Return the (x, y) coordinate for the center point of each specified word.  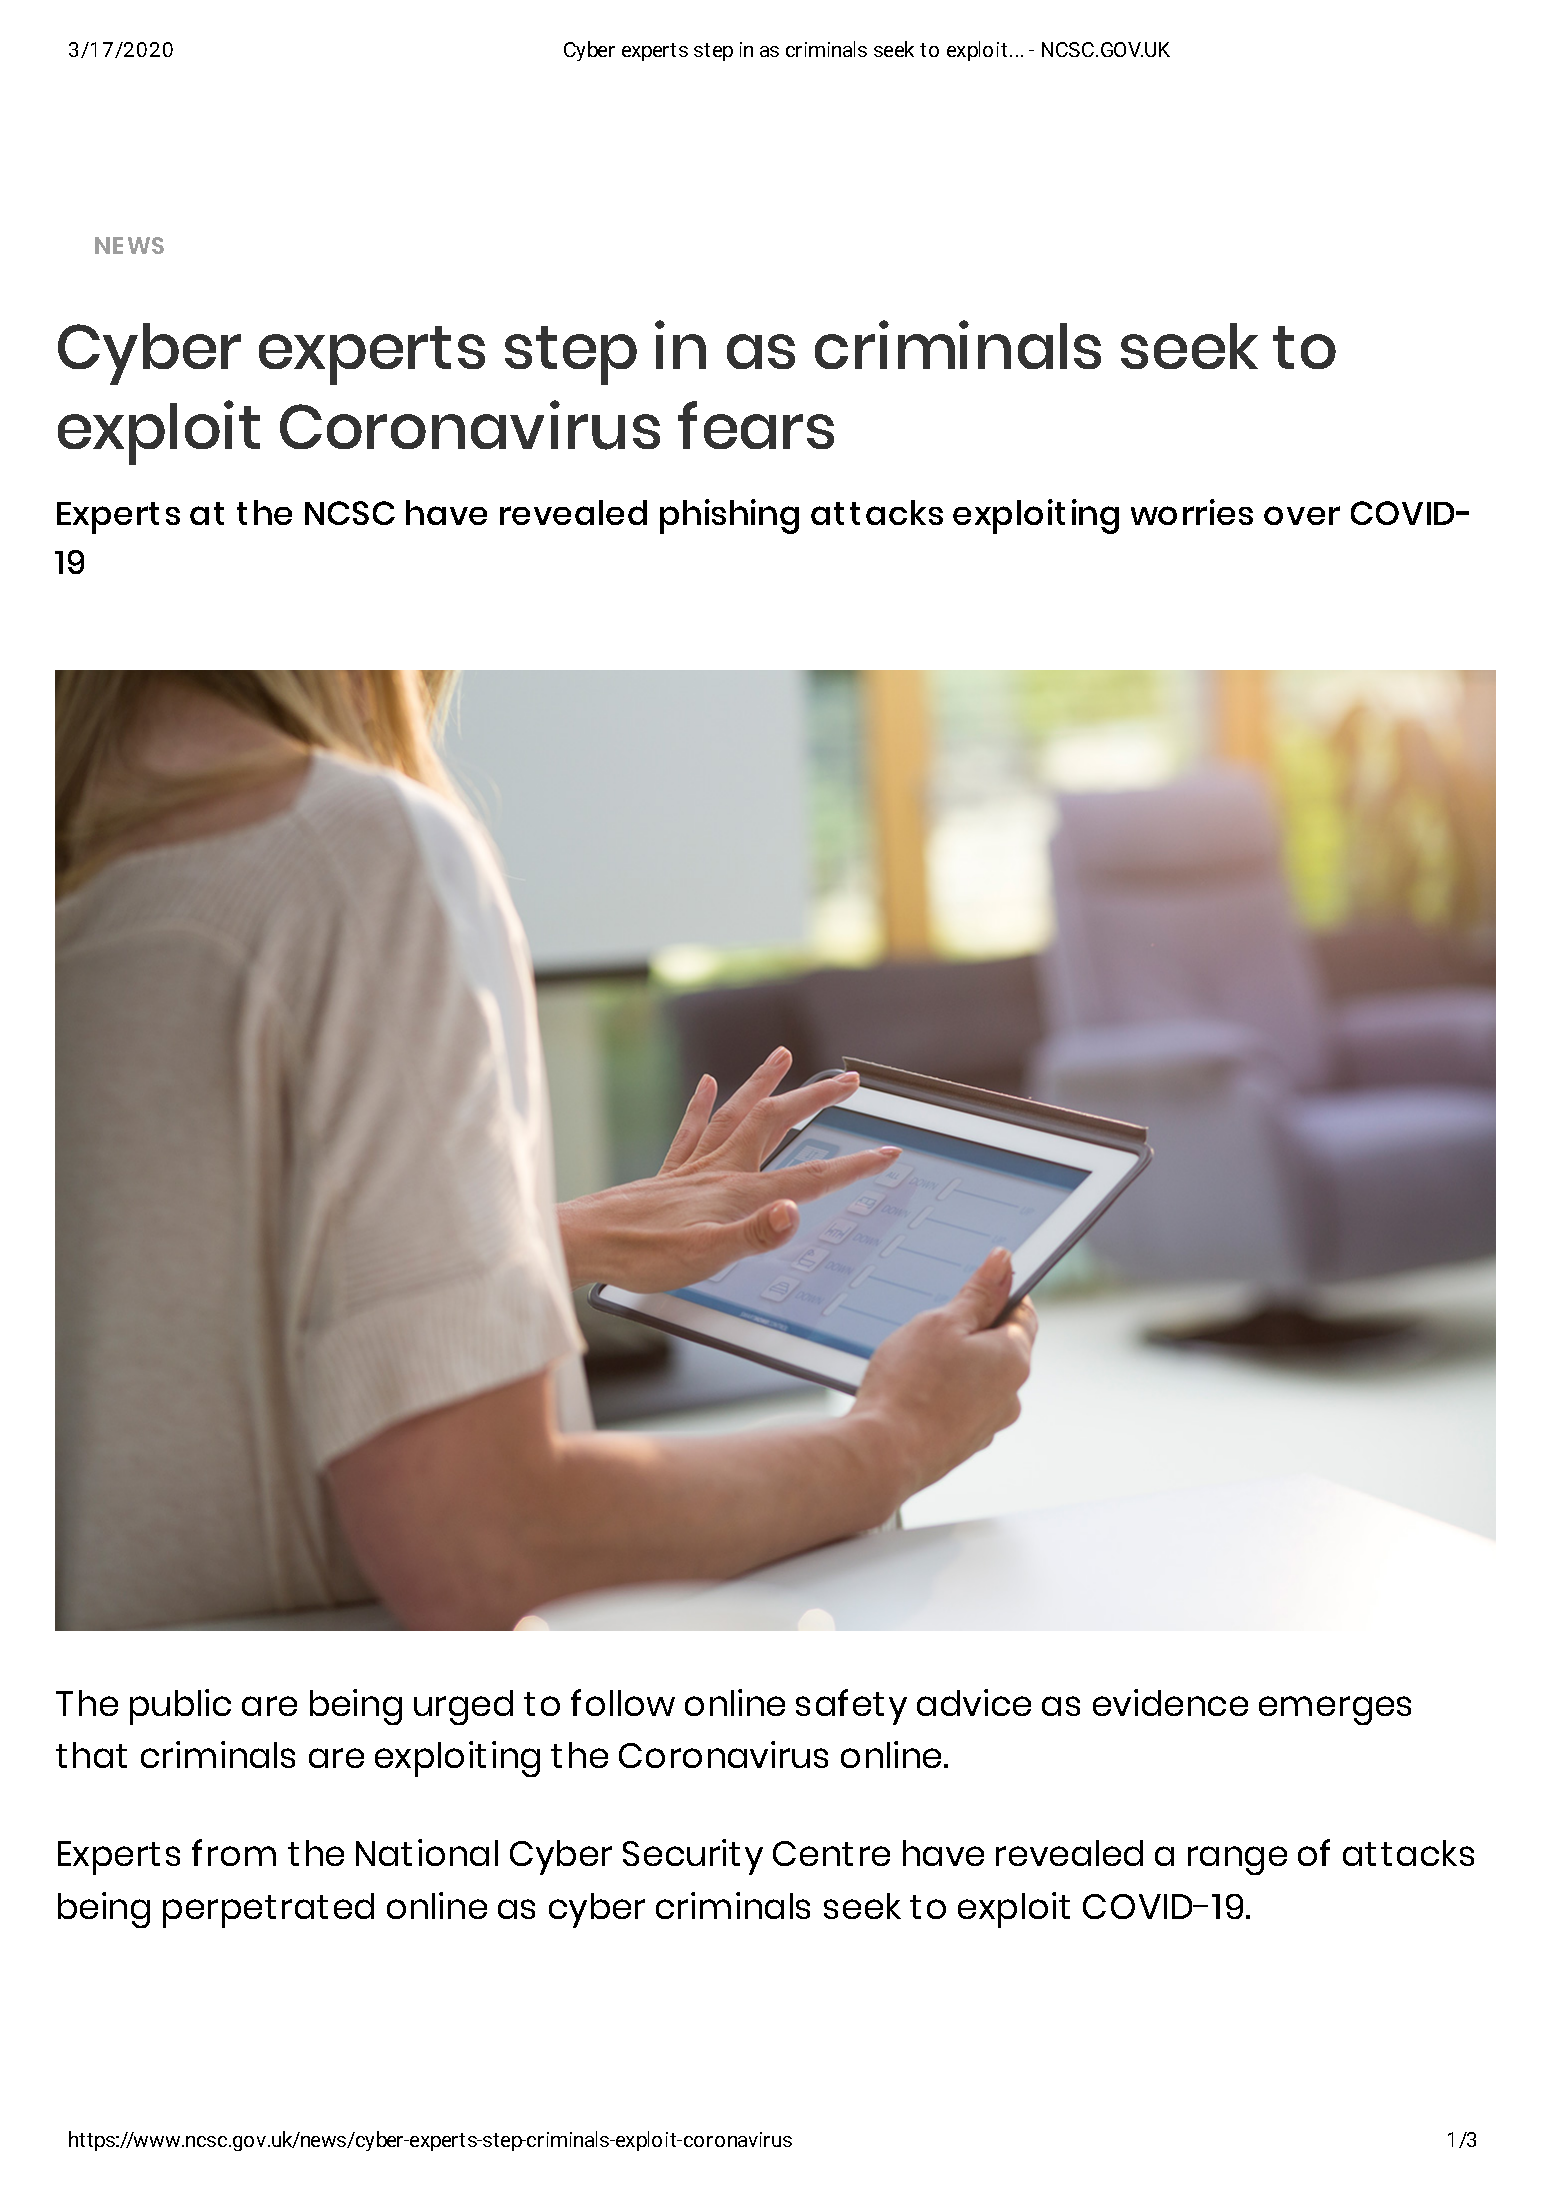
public (180, 1707)
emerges (1335, 1710)
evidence (1170, 1702)
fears (756, 425)
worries (1192, 512)
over (1302, 515)
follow (623, 1702)
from (234, 1852)
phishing (729, 516)
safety (851, 1707)
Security (693, 1857)
